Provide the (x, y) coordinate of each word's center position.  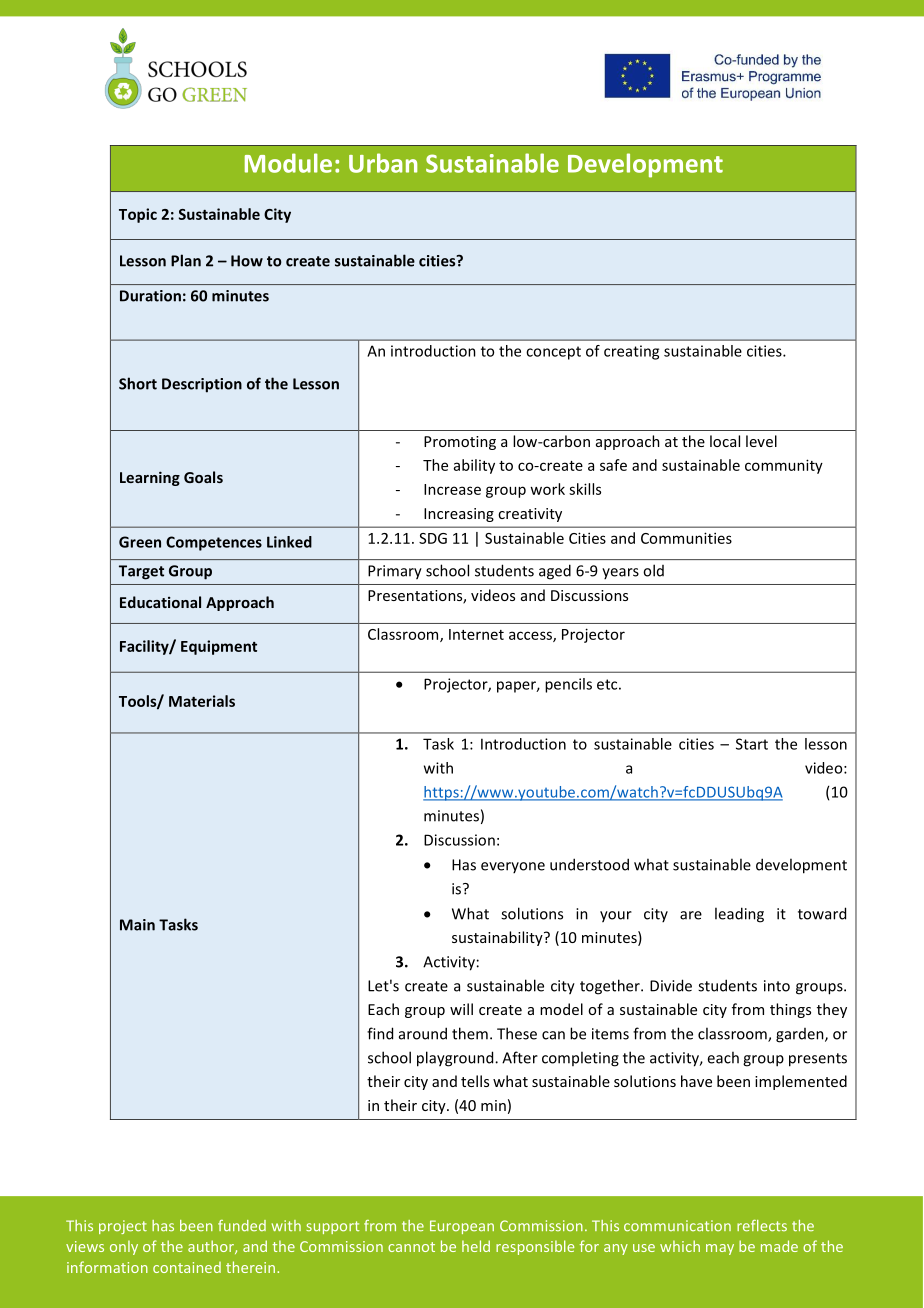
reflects (762, 1226)
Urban (383, 163)
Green (140, 542)
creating (631, 352)
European (462, 1227)
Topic (138, 215)
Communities (686, 538)
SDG (433, 538)
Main (137, 925)
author (212, 1247)
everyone (513, 867)
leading (739, 915)
